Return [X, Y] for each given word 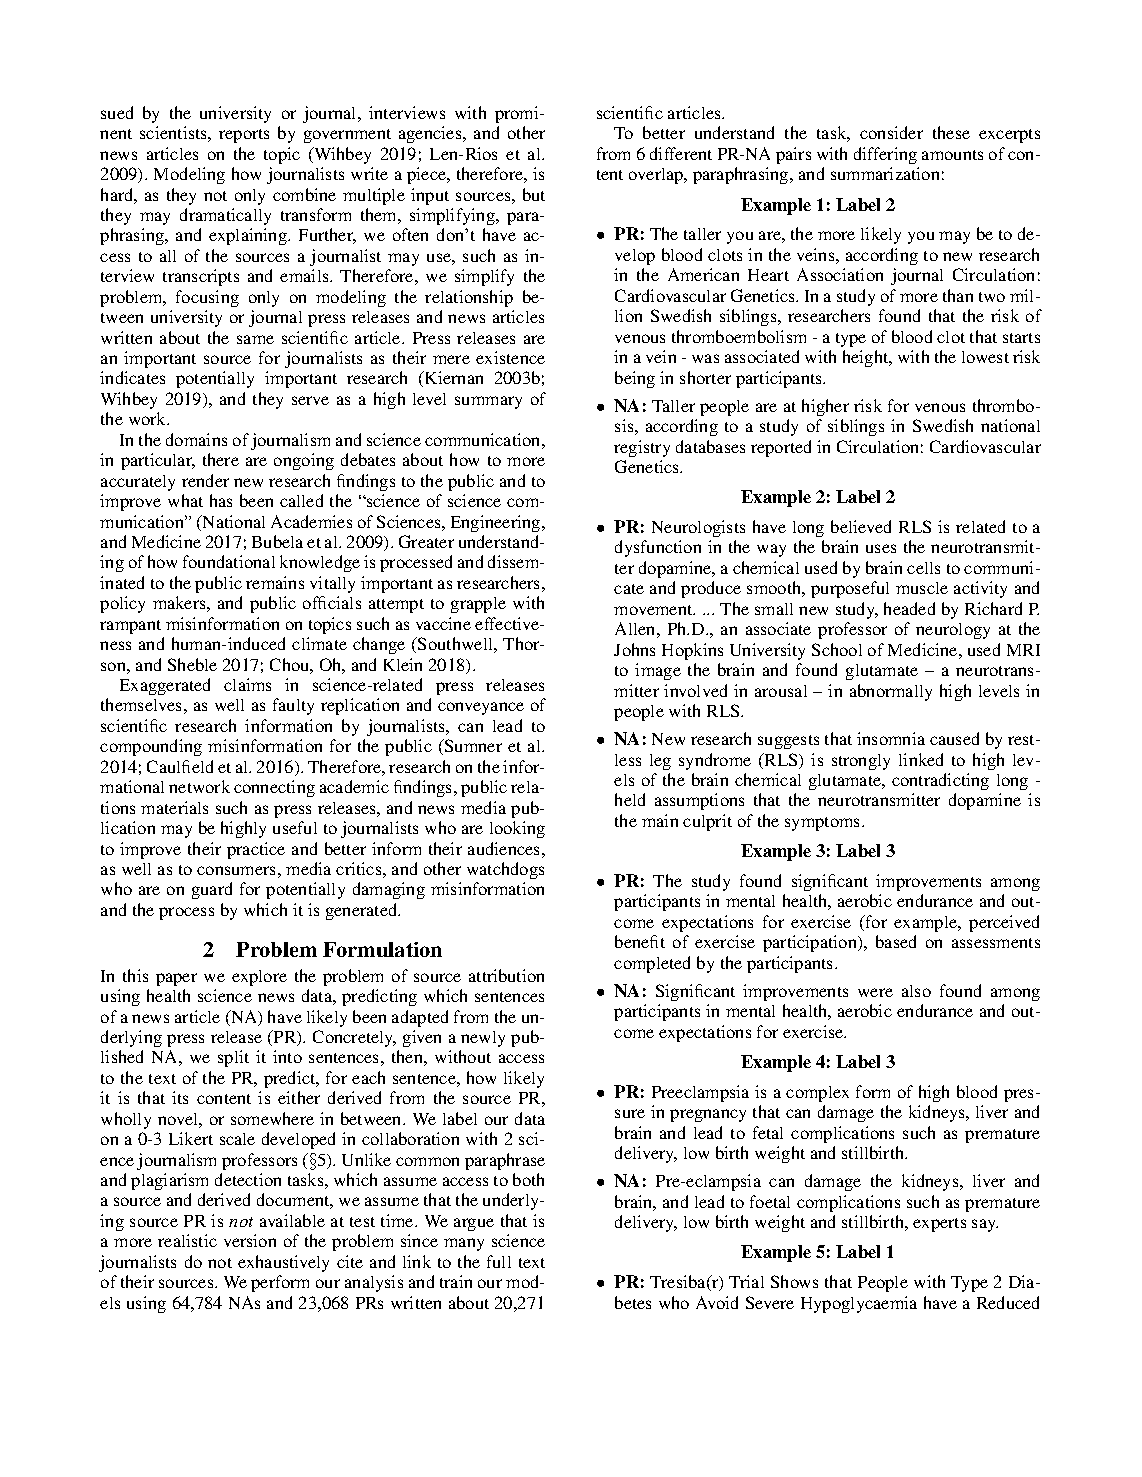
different [681, 153]
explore [259, 978]
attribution [506, 975]
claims [247, 684]
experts [939, 1225]
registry [642, 448]
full [499, 1261]
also [916, 991]
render [205, 480]
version [250, 1240]
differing [885, 155]
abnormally [891, 692]
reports [244, 136]
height [867, 358]
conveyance [481, 708]
